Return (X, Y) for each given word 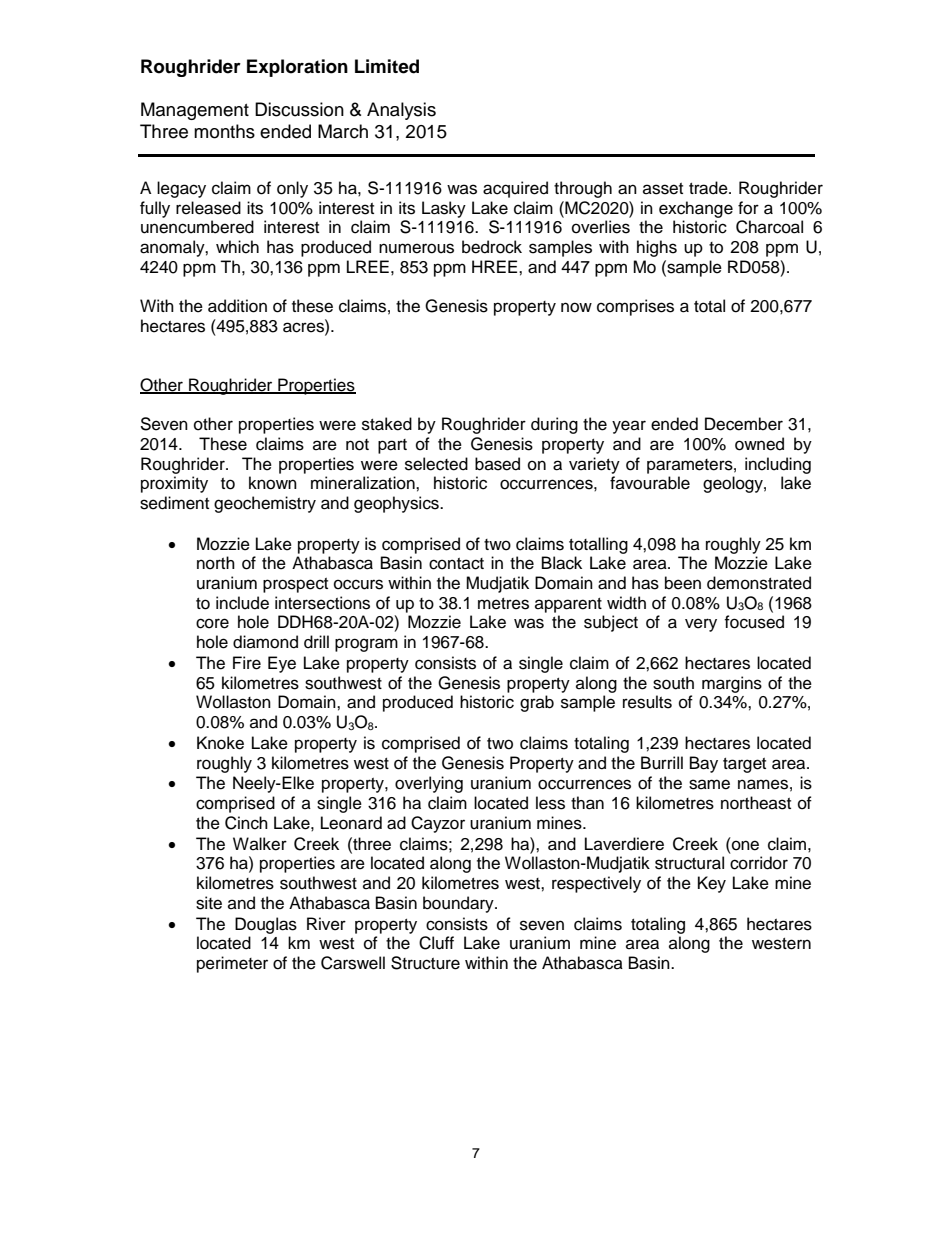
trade (709, 188)
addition (237, 306)
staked (387, 424)
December (744, 424)
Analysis (401, 111)
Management (195, 111)
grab (537, 703)
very (701, 625)
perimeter (232, 964)
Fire (247, 663)
